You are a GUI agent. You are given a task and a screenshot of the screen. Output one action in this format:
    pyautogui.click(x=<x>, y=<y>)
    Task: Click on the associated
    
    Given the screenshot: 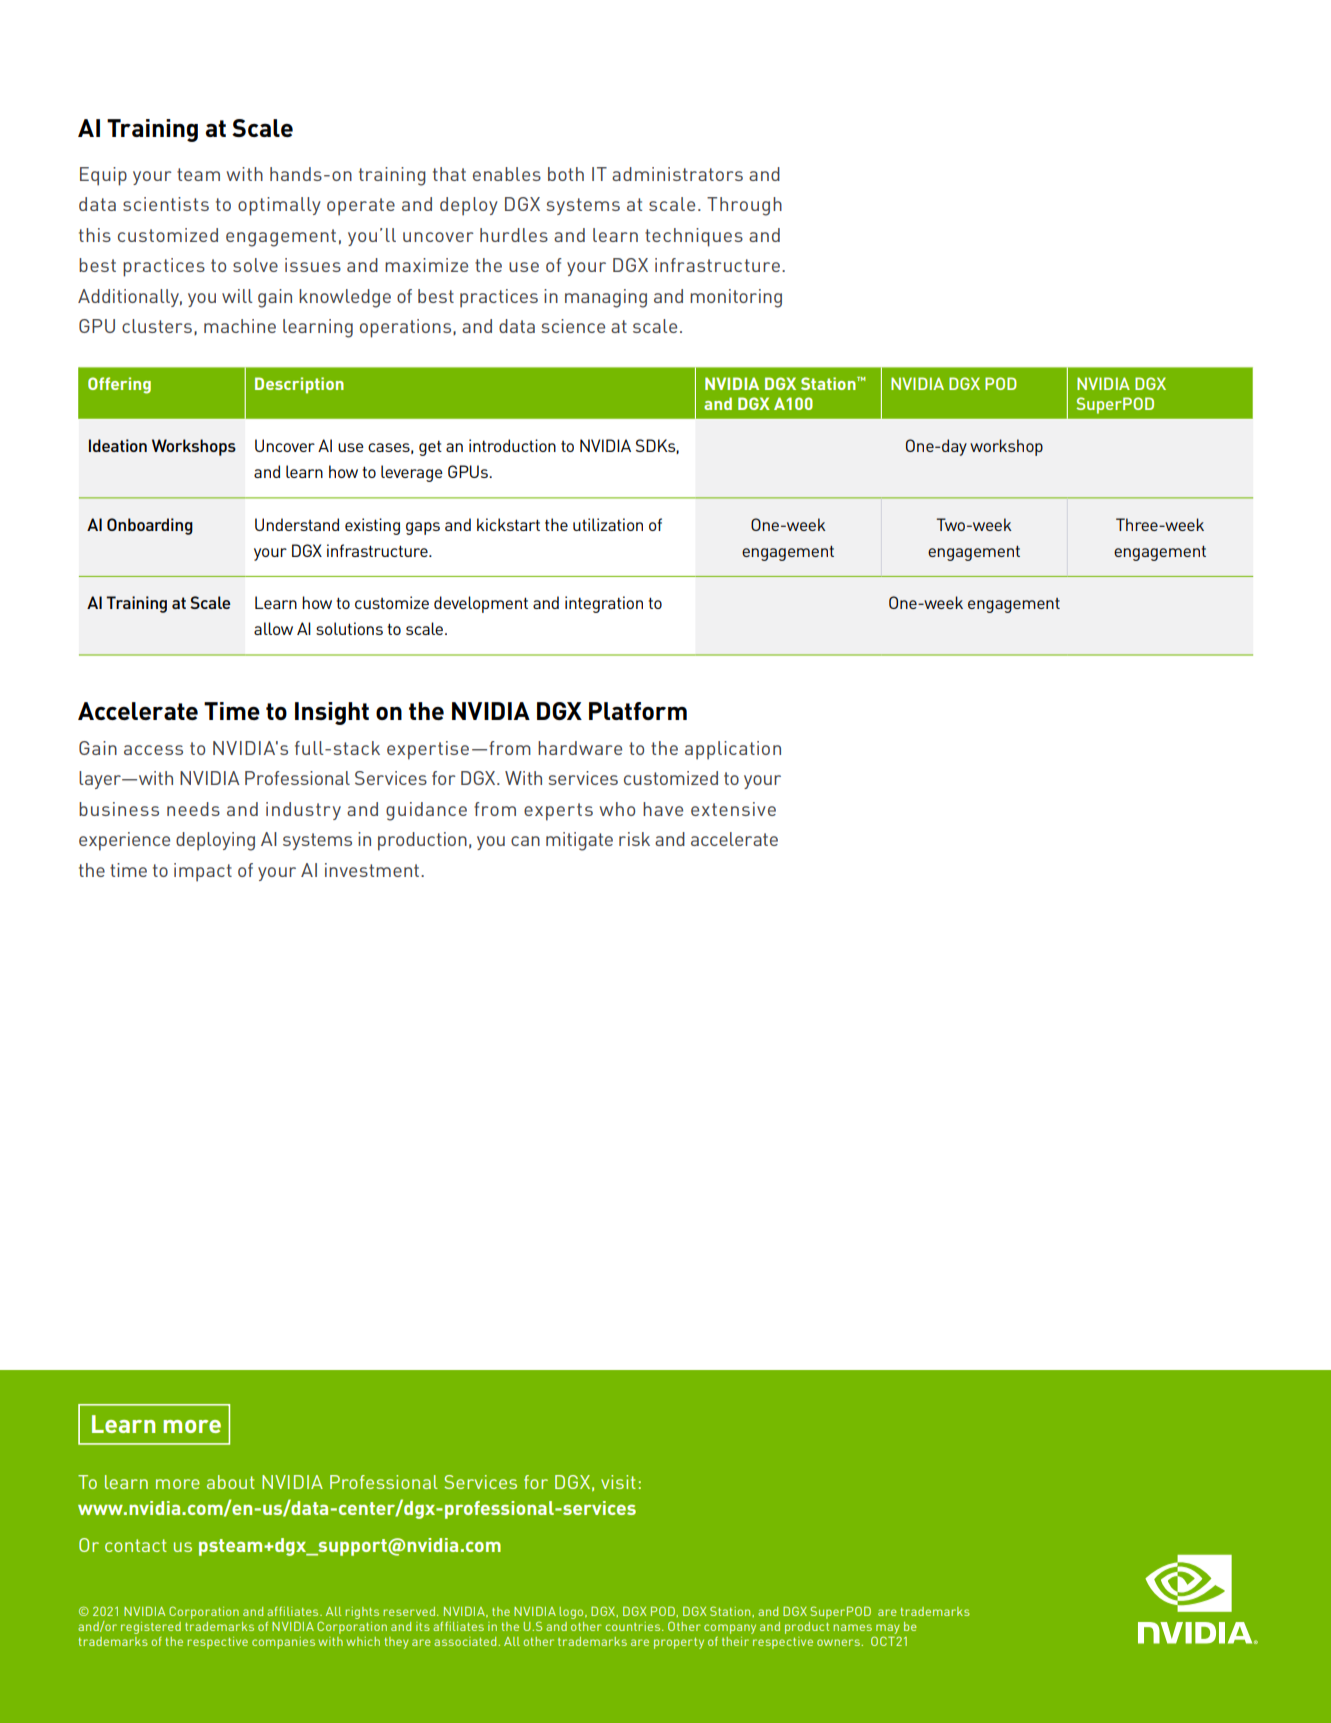 What is the action you would take?
    pyautogui.click(x=466, y=1641)
